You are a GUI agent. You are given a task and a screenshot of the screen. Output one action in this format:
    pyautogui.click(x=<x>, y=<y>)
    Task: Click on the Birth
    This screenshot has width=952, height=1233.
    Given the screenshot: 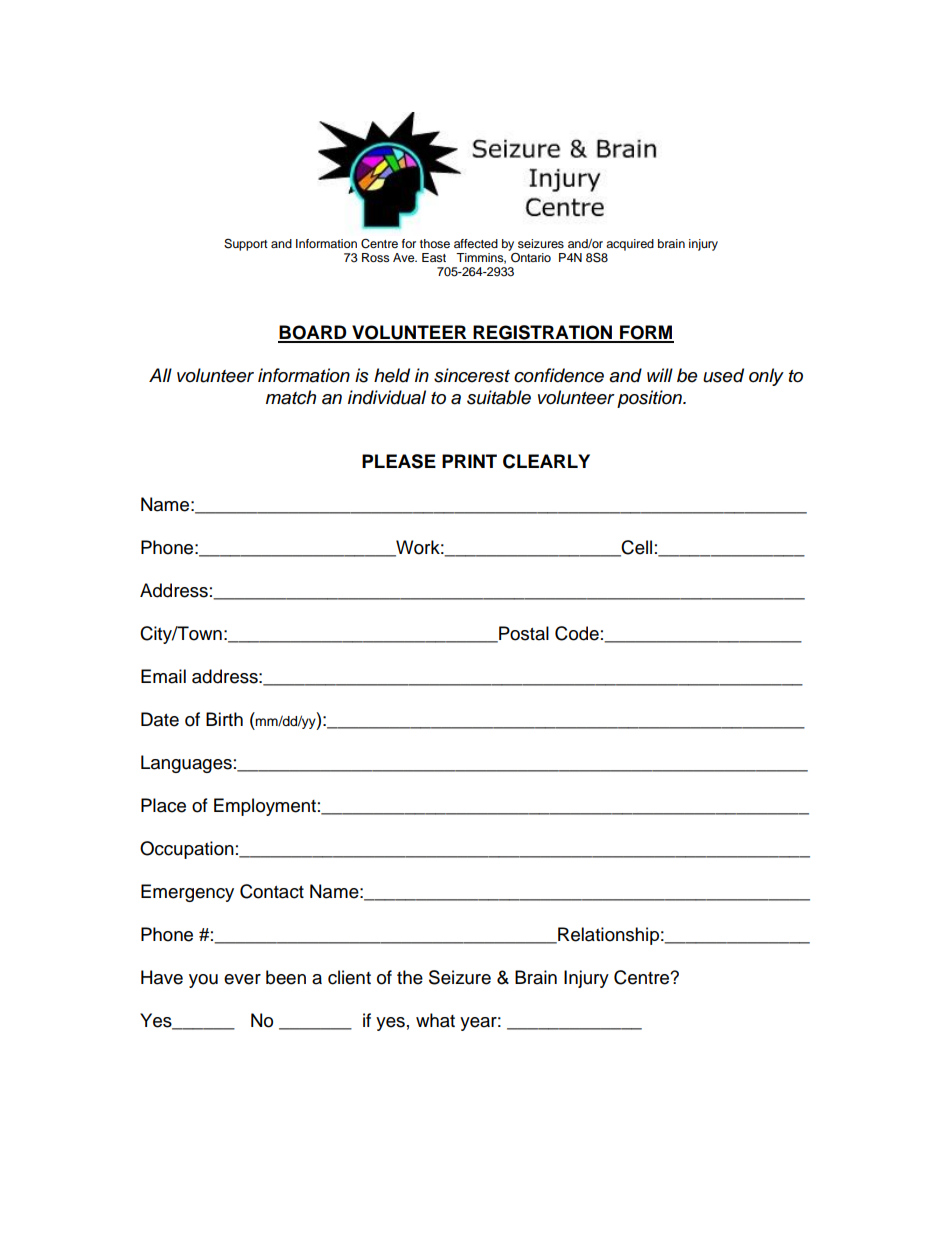 What is the action you would take?
    pyautogui.click(x=224, y=719)
